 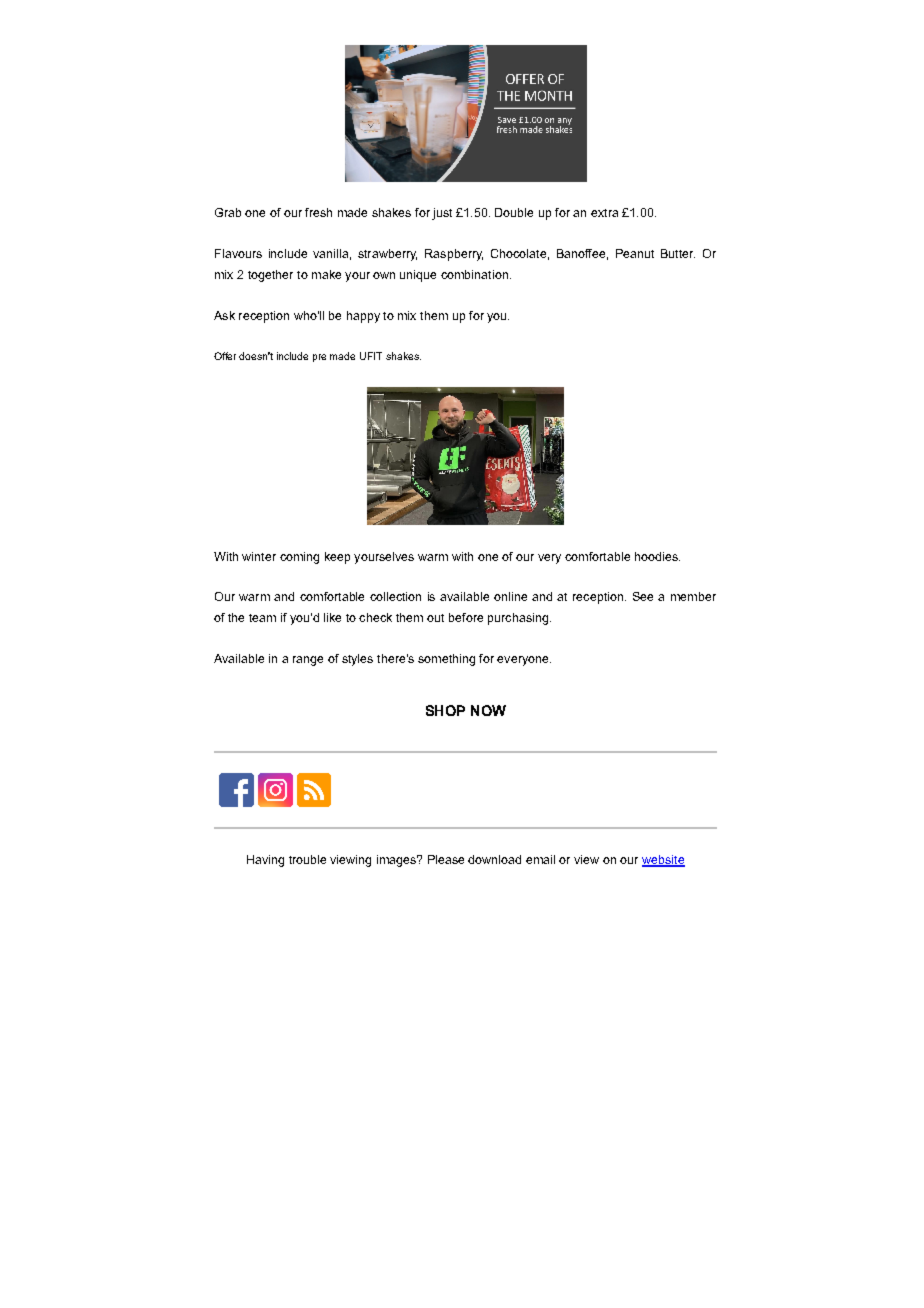 What do you see at coordinates (318, 212) in the page?
I see `fresh` at bounding box center [318, 212].
